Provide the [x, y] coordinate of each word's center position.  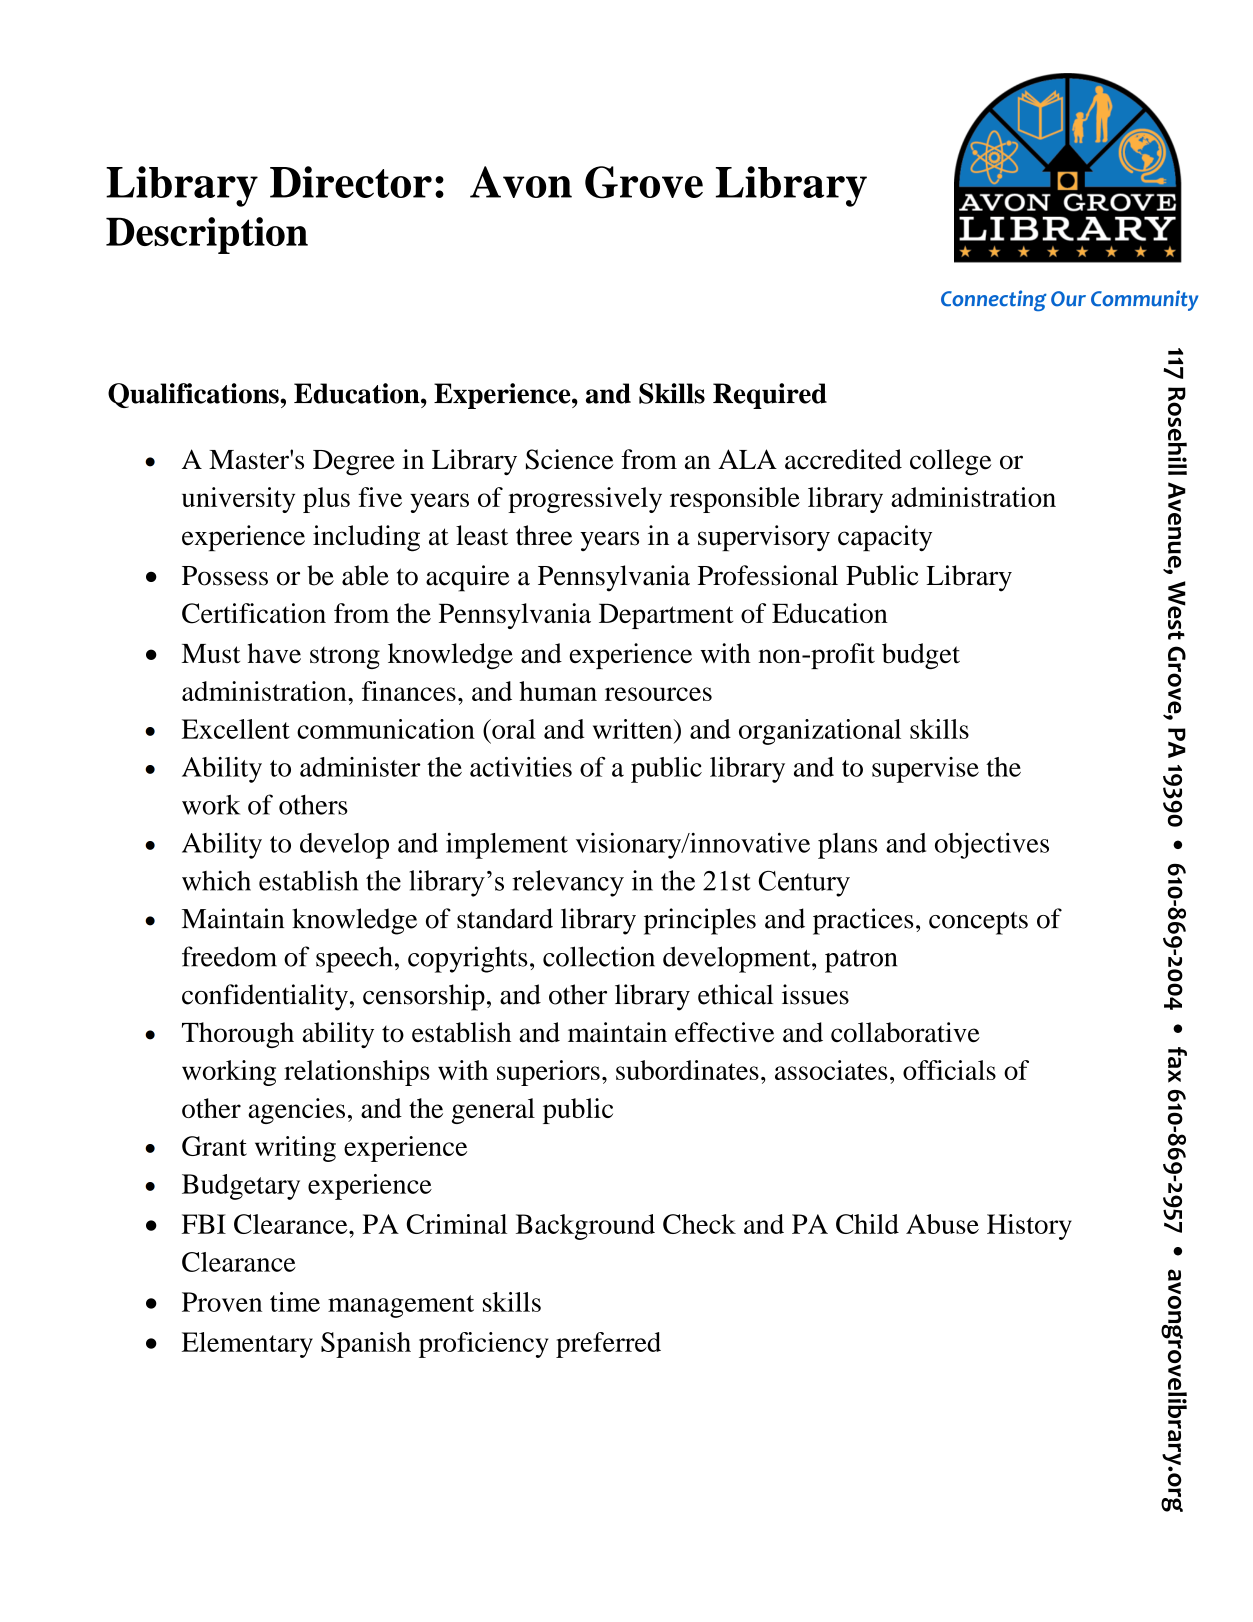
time [295, 1302]
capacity [885, 538]
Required [770, 396]
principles [700, 921]
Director [351, 182]
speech [354, 959]
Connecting [994, 300]
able [365, 575]
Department [666, 616]
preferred [608, 1345]
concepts [978, 923]
